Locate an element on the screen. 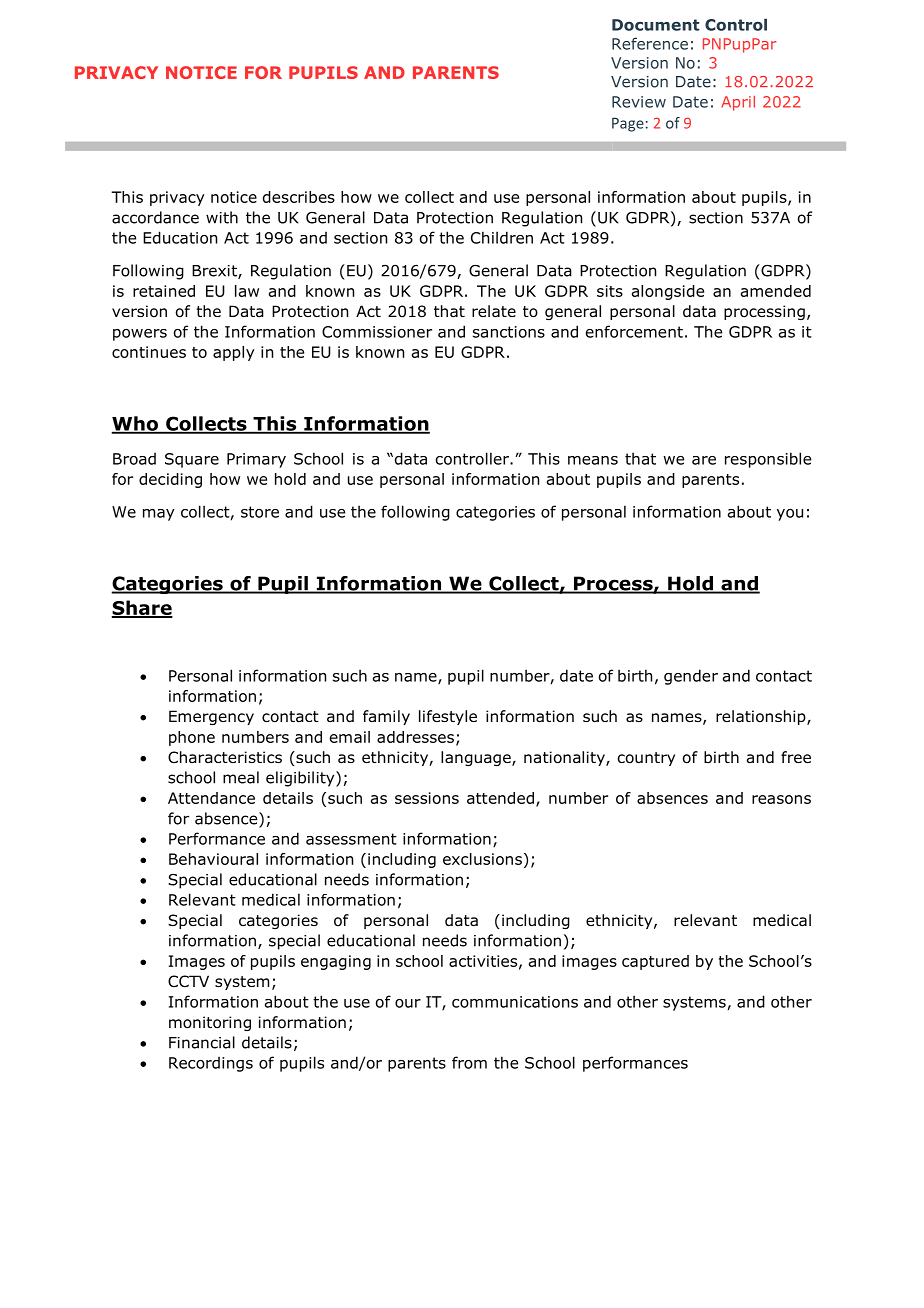 The height and width of the screenshot is (1308, 924). from is located at coordinates (469, 1062).
